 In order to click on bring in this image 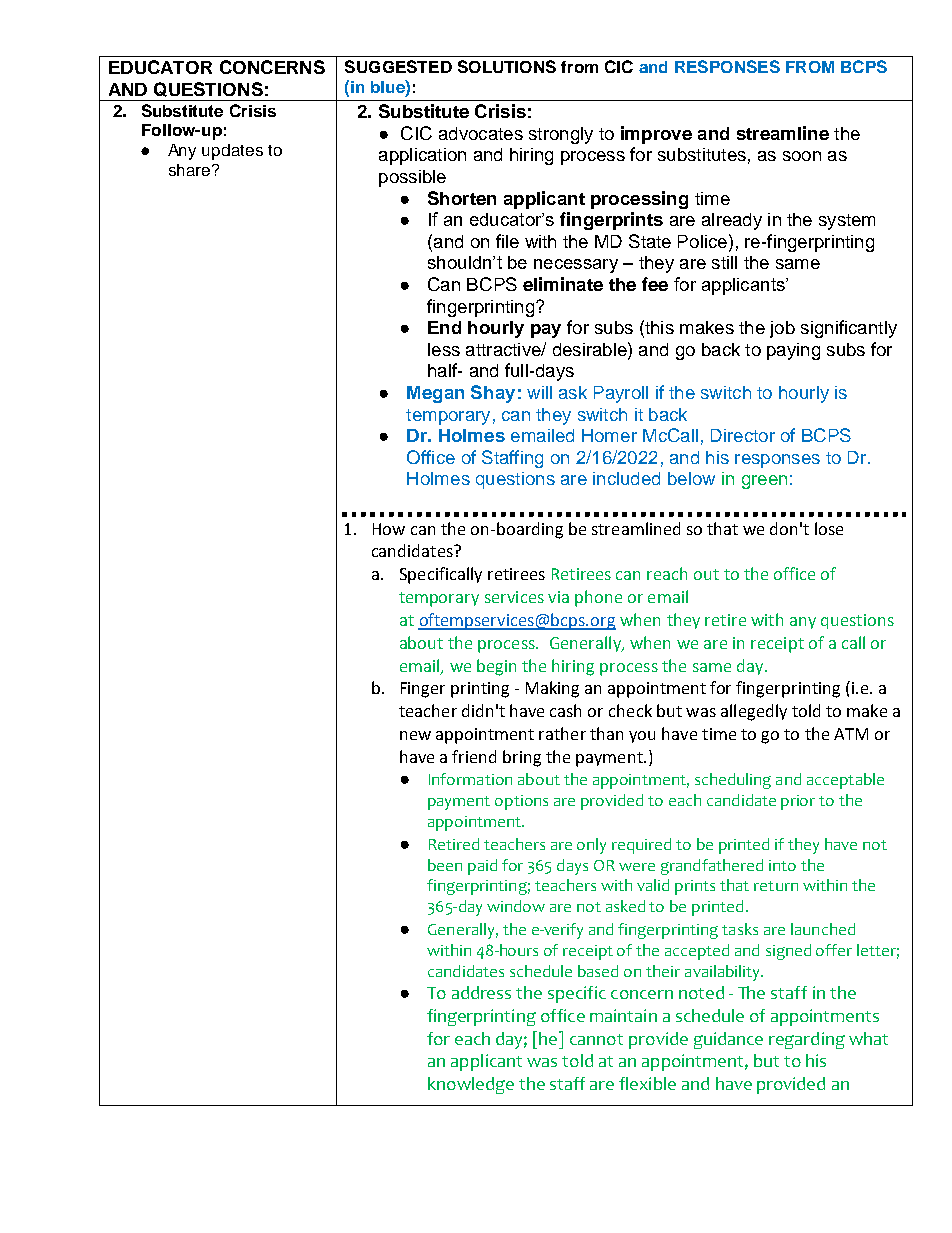, I will do `click(522, 758)`.
